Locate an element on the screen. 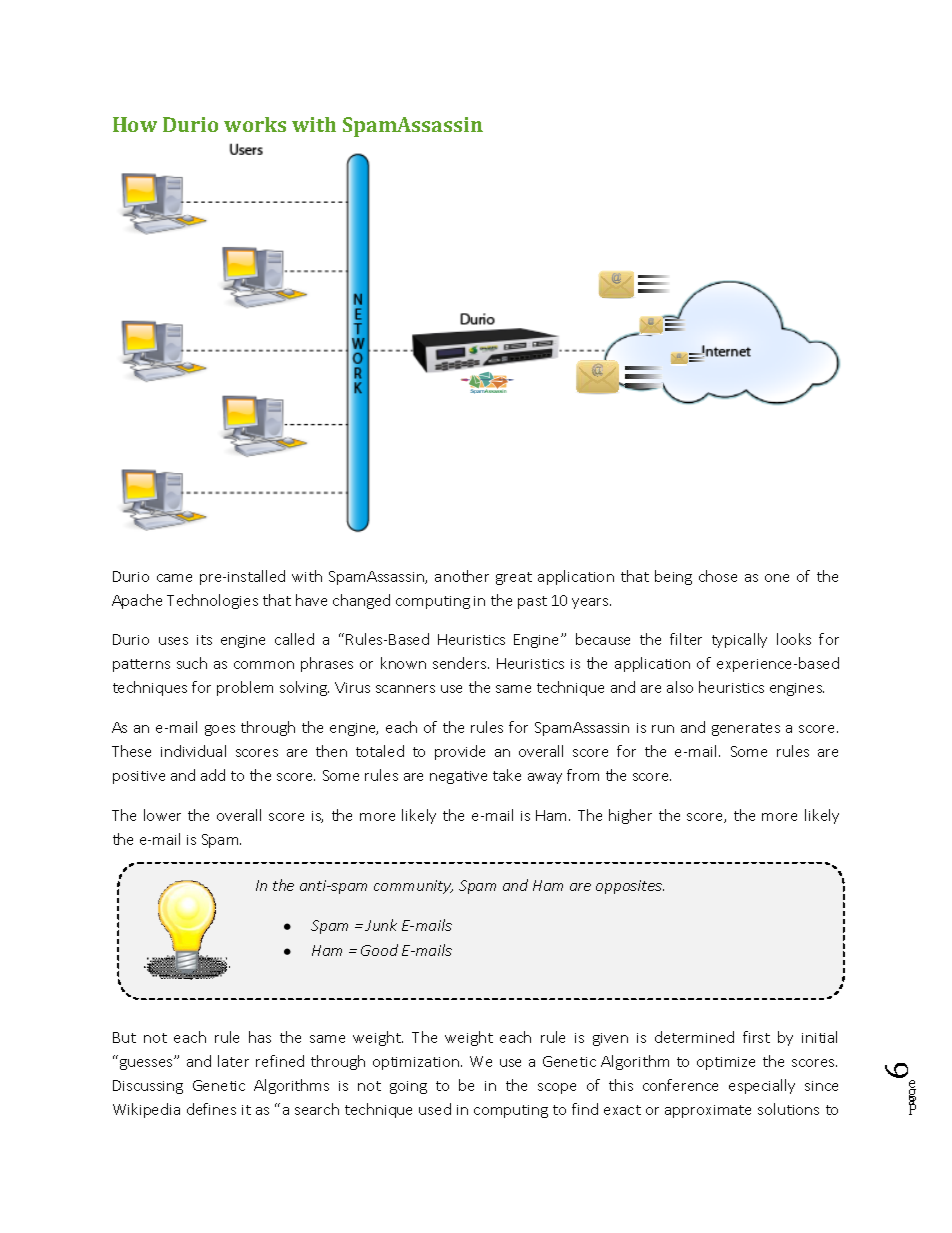 Image resolution: width=952 pixels, height=1233 pixels. chose is located at coordinates (718, 576).
